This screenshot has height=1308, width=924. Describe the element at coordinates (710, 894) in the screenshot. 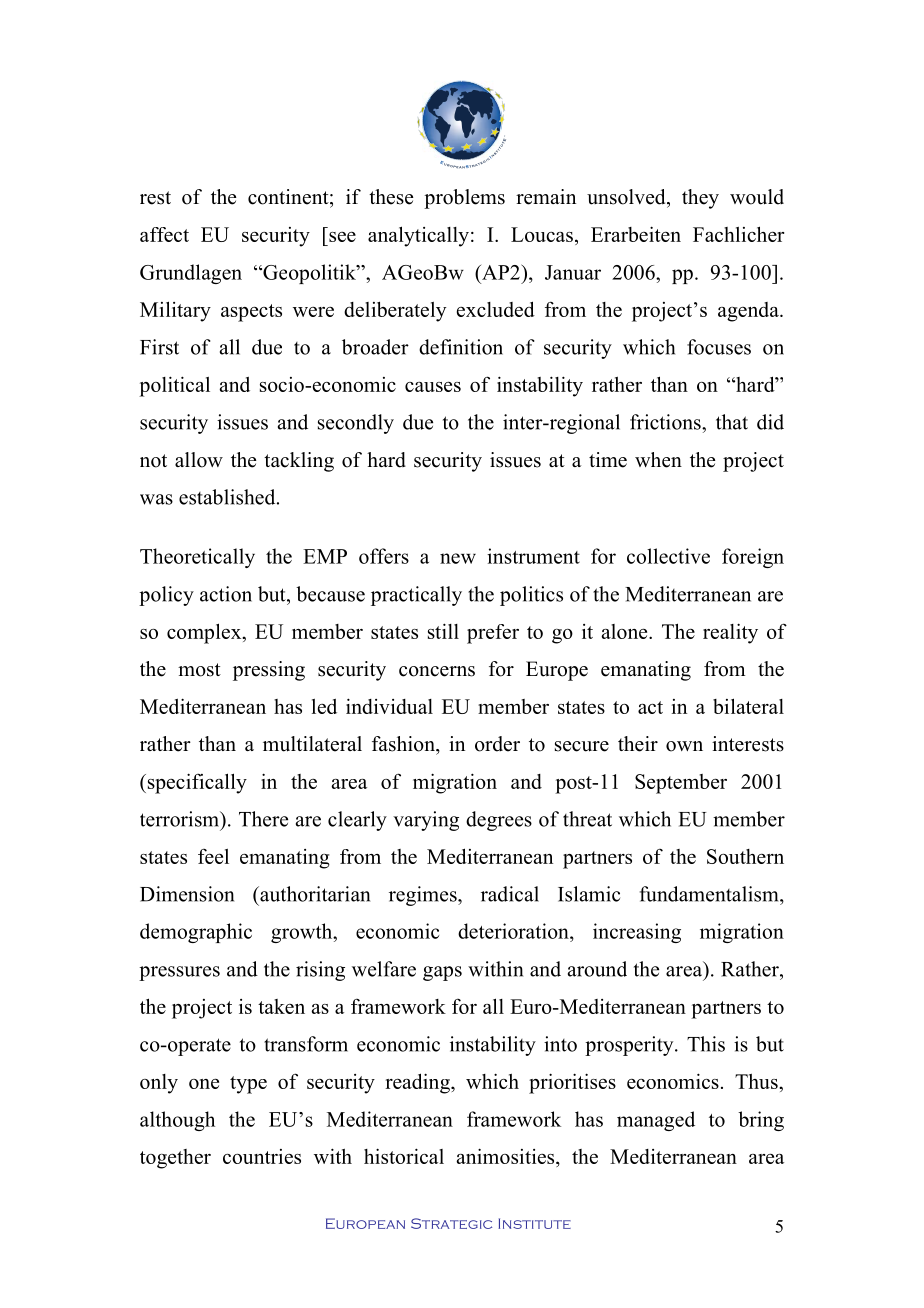

I see `fundamentalism` at that location.
